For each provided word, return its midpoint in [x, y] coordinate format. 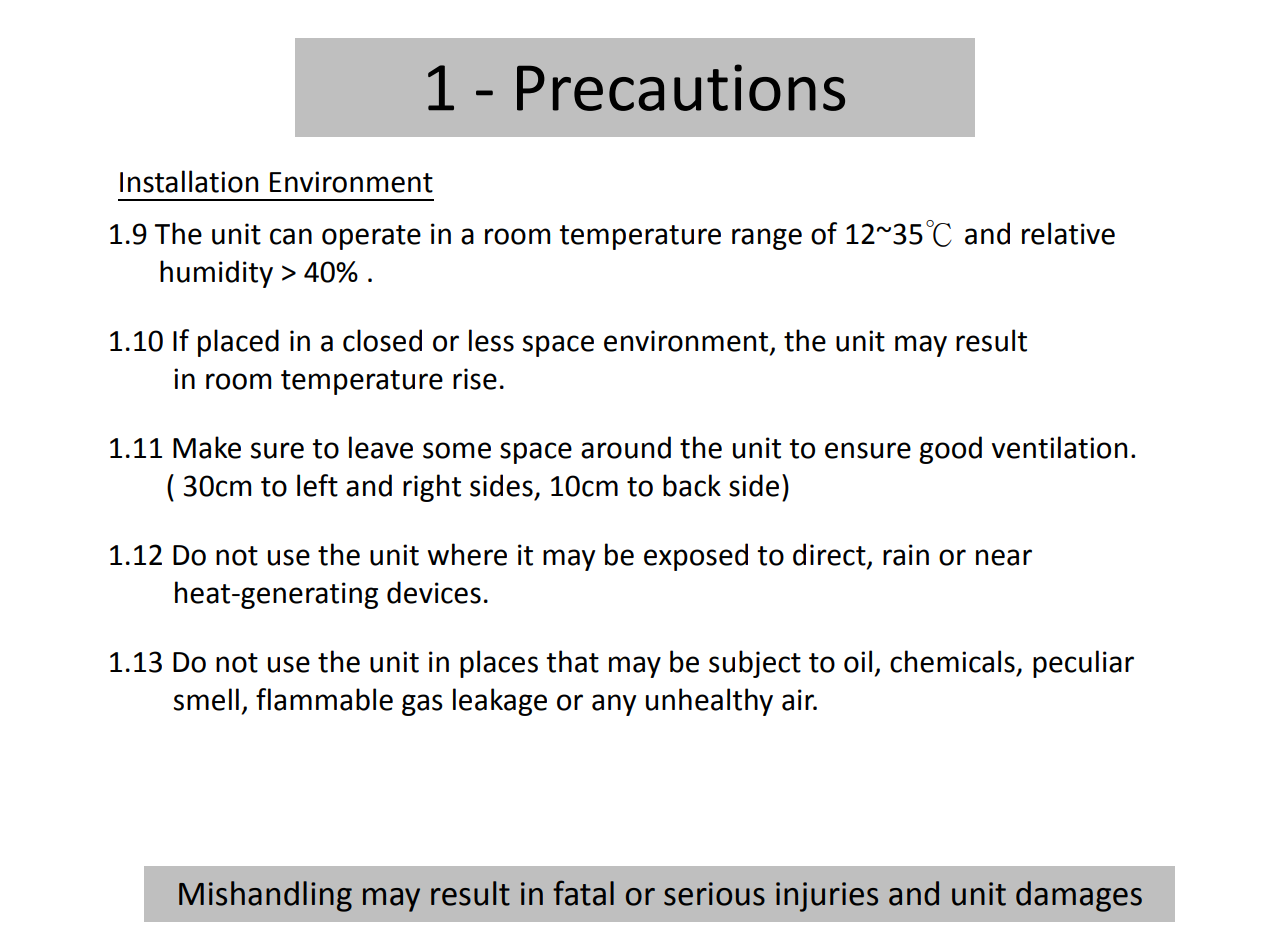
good [950, 450]
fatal [583, 893]
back [692, 485]
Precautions [681, 87]
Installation [189, 181]
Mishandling [265, 896]
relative [1068, 233]
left [317, 485]
